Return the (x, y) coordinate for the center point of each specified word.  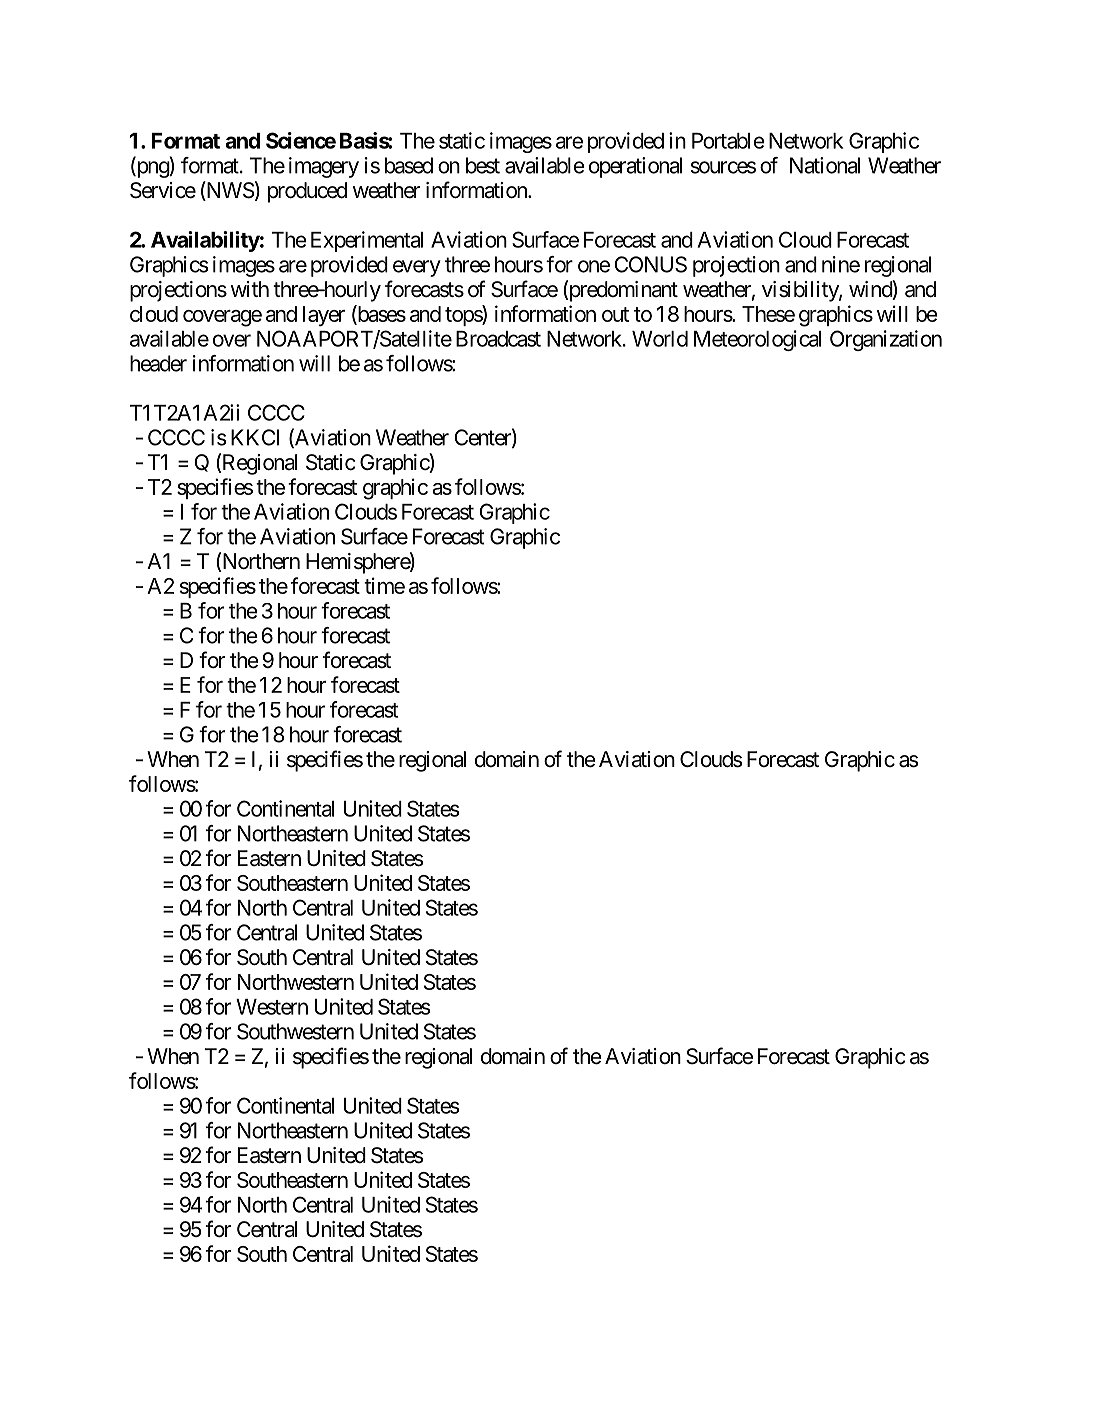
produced (307, 192)
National (825, 165)
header (158, 363)
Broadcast (498, 339)
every (417, 268)
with (250, 289)
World (660, 339)
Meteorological (757, 340)
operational (635, 167)
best (483, 165)
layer (324, 316)
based (409, 165)
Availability (205, 241)
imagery (324, 167)
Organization (886, 340)
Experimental (367, 241)
